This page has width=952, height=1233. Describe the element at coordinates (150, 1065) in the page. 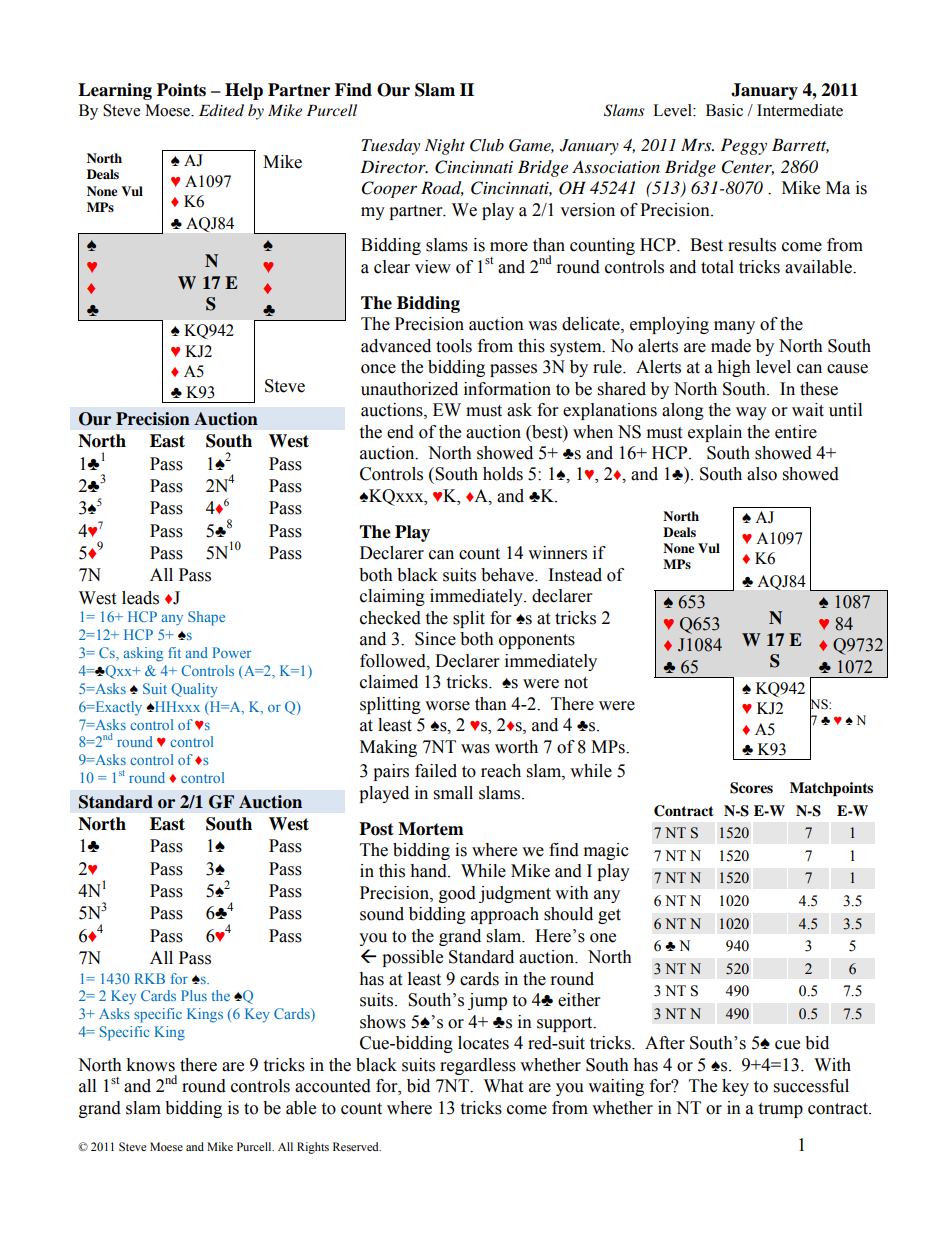

I see `knows` at that location.
